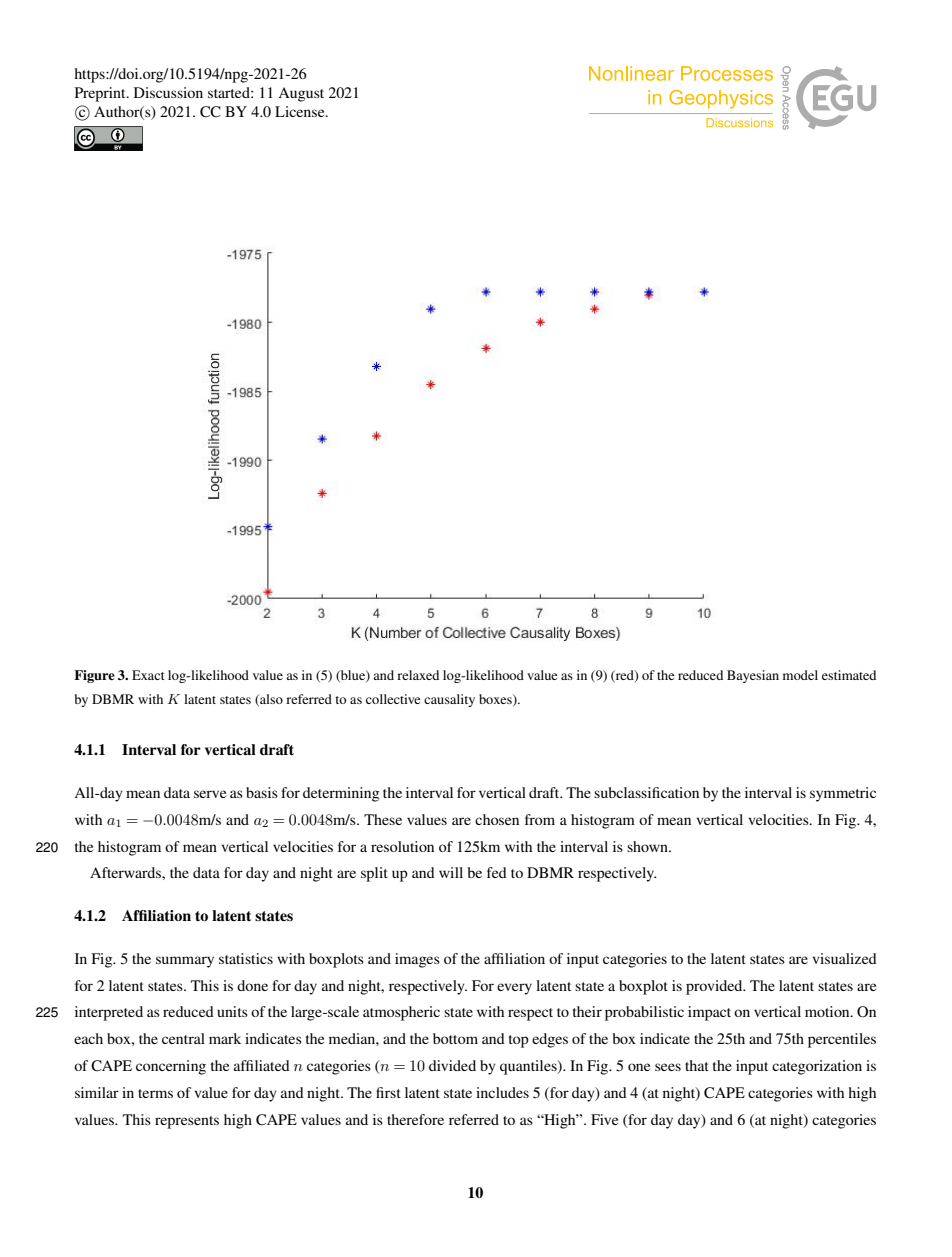 The width and height of the screenshot is (952, 1257). What do you see at coordinates (753, 676) in the screenshot?
I see `Bayesian` at bounding box center [753, 676].
